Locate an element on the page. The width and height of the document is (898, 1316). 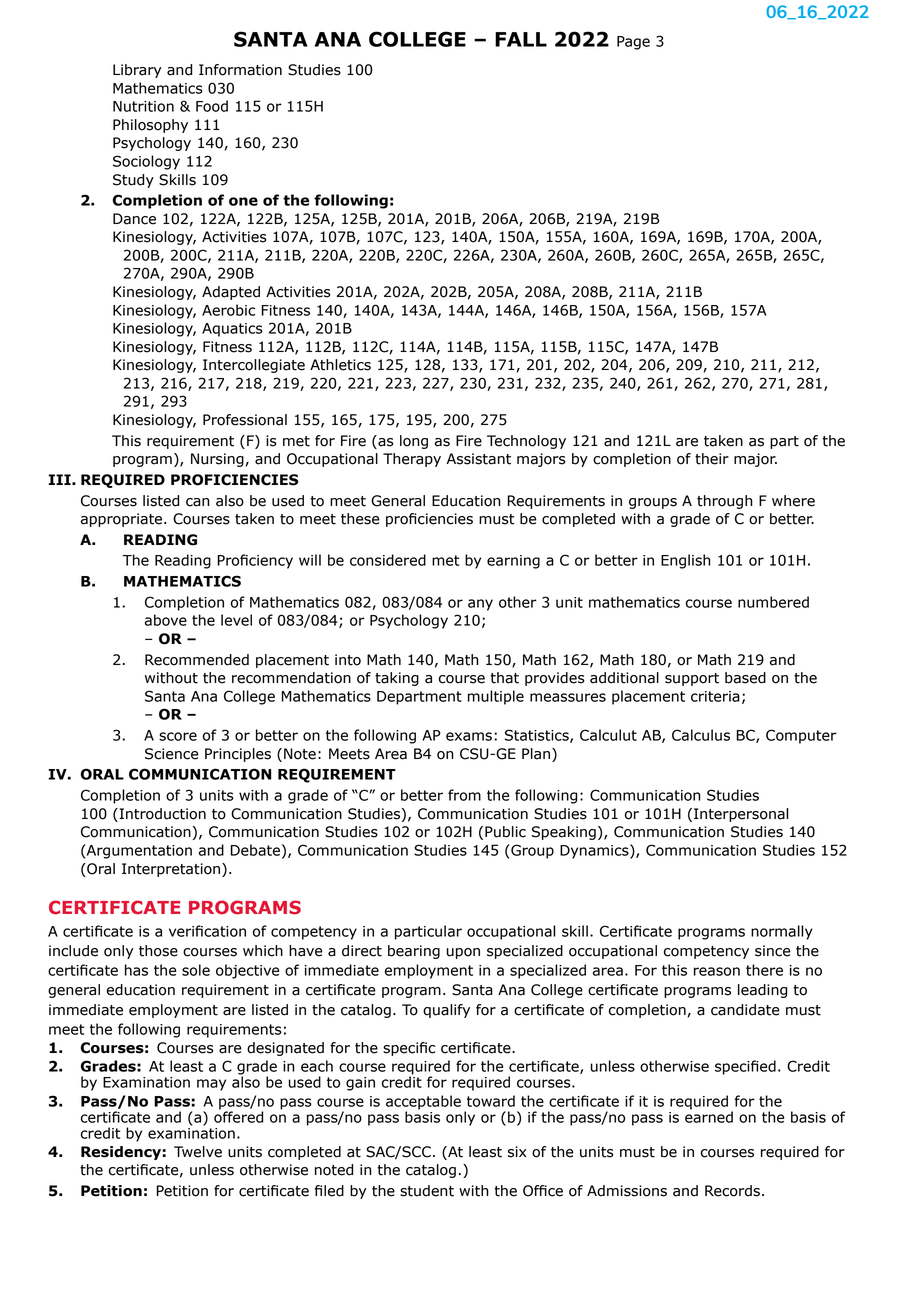
Library is located at coordinates (137, 71).
